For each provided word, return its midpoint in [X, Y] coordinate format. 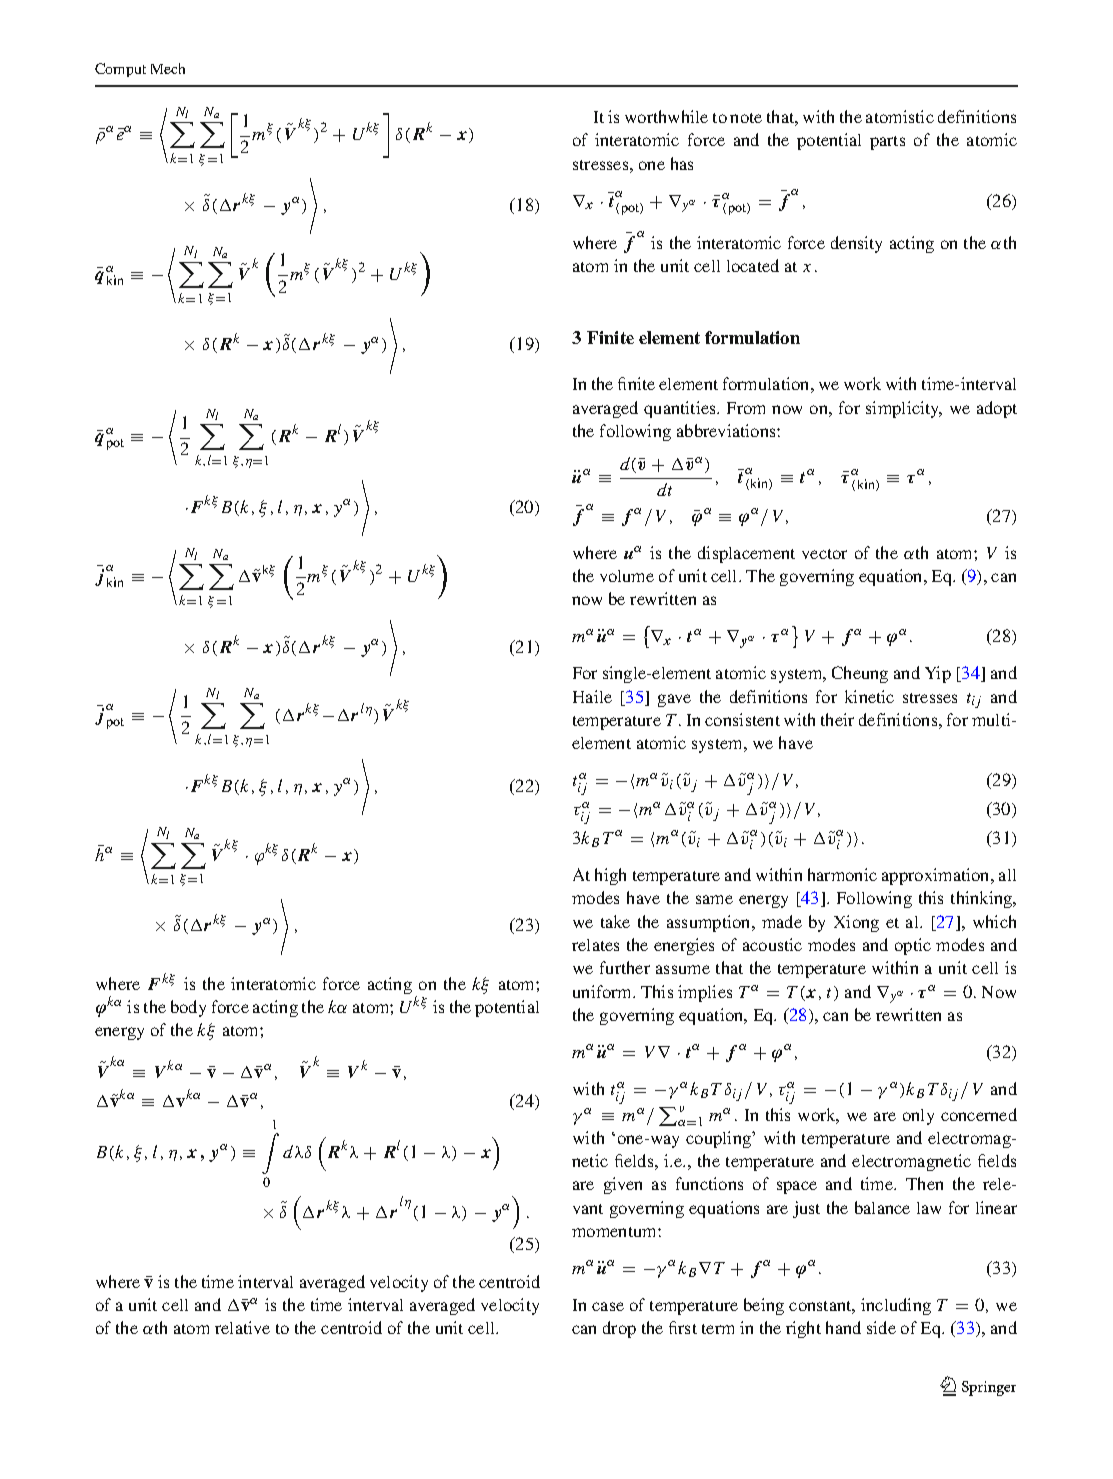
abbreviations [727, 430]
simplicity [904, 409]
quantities [681, 409]
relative [242, 1327]
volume [627, 576]
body [188, 1008]
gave [674, 700]
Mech [168, 68]
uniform [604, 991]
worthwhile [666, 116]
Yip [938, 674]
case [608, 1306]
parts [887, 143]
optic [913, 946]
